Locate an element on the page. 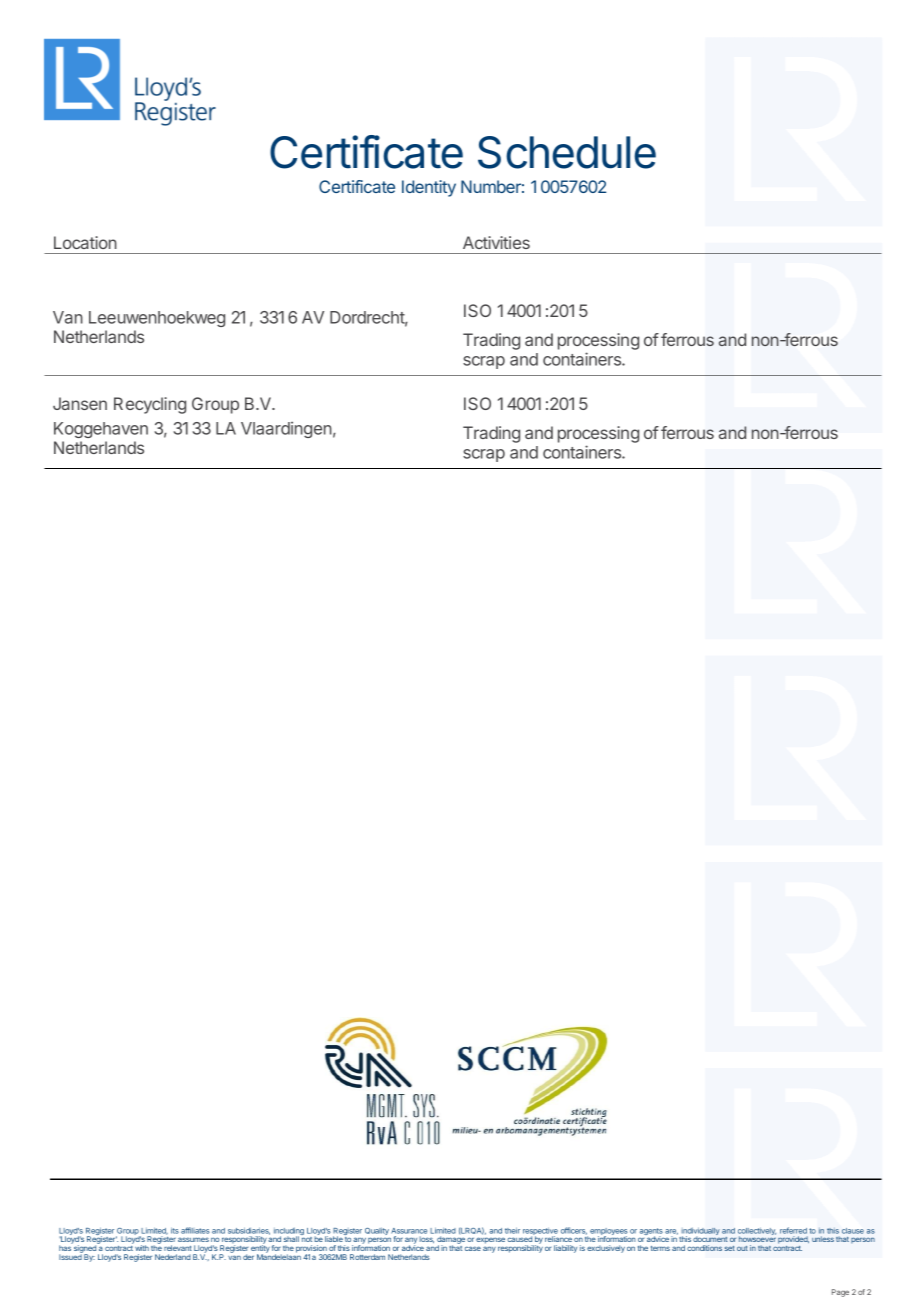 The image size is (924, 1307). clause is located at coordinates (853, 1231).
